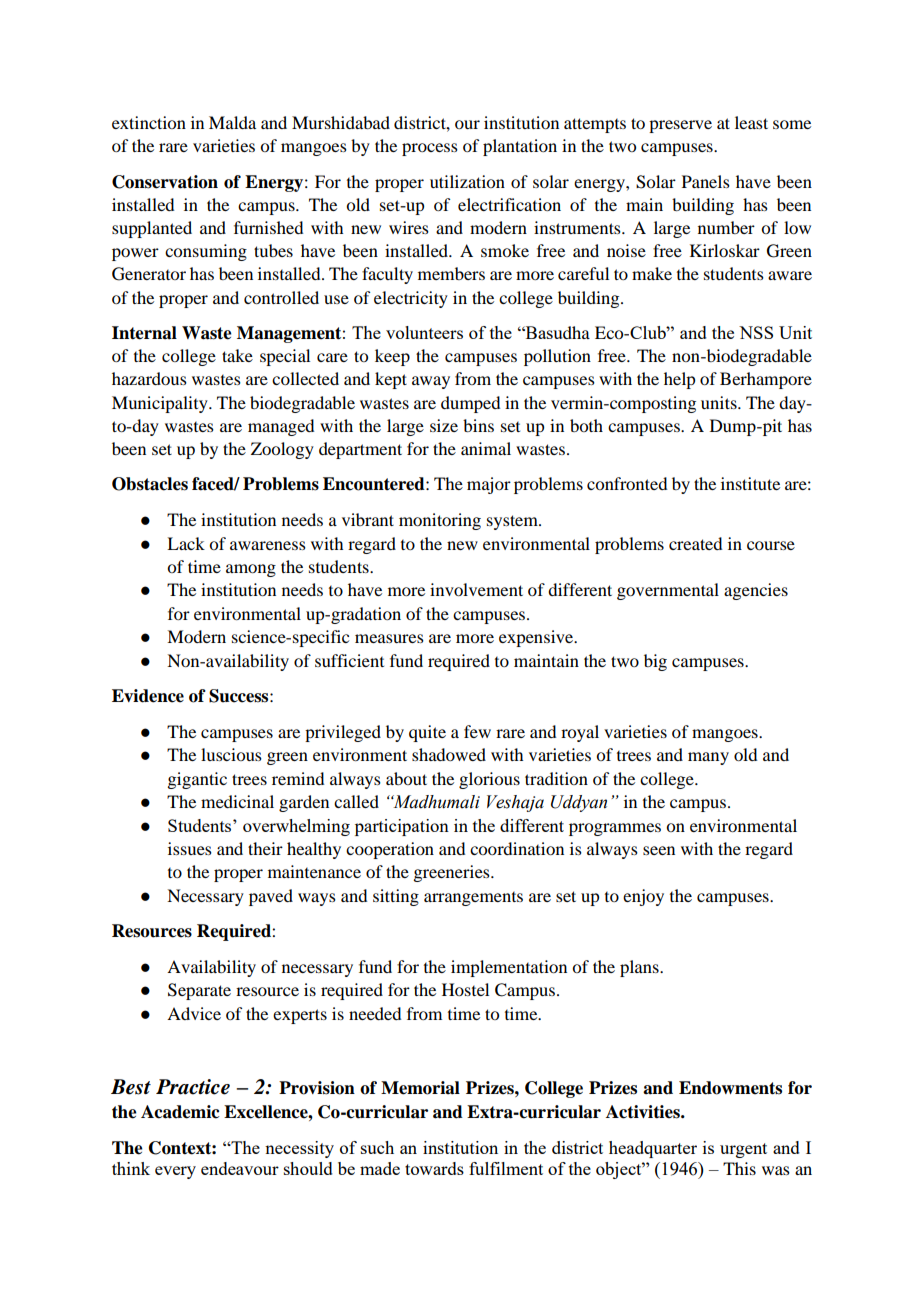 The height and width of the screenshot is (1308, 924). Describe the element at coordinates (430, 149) in the screenshot. I see `process` at that location.
